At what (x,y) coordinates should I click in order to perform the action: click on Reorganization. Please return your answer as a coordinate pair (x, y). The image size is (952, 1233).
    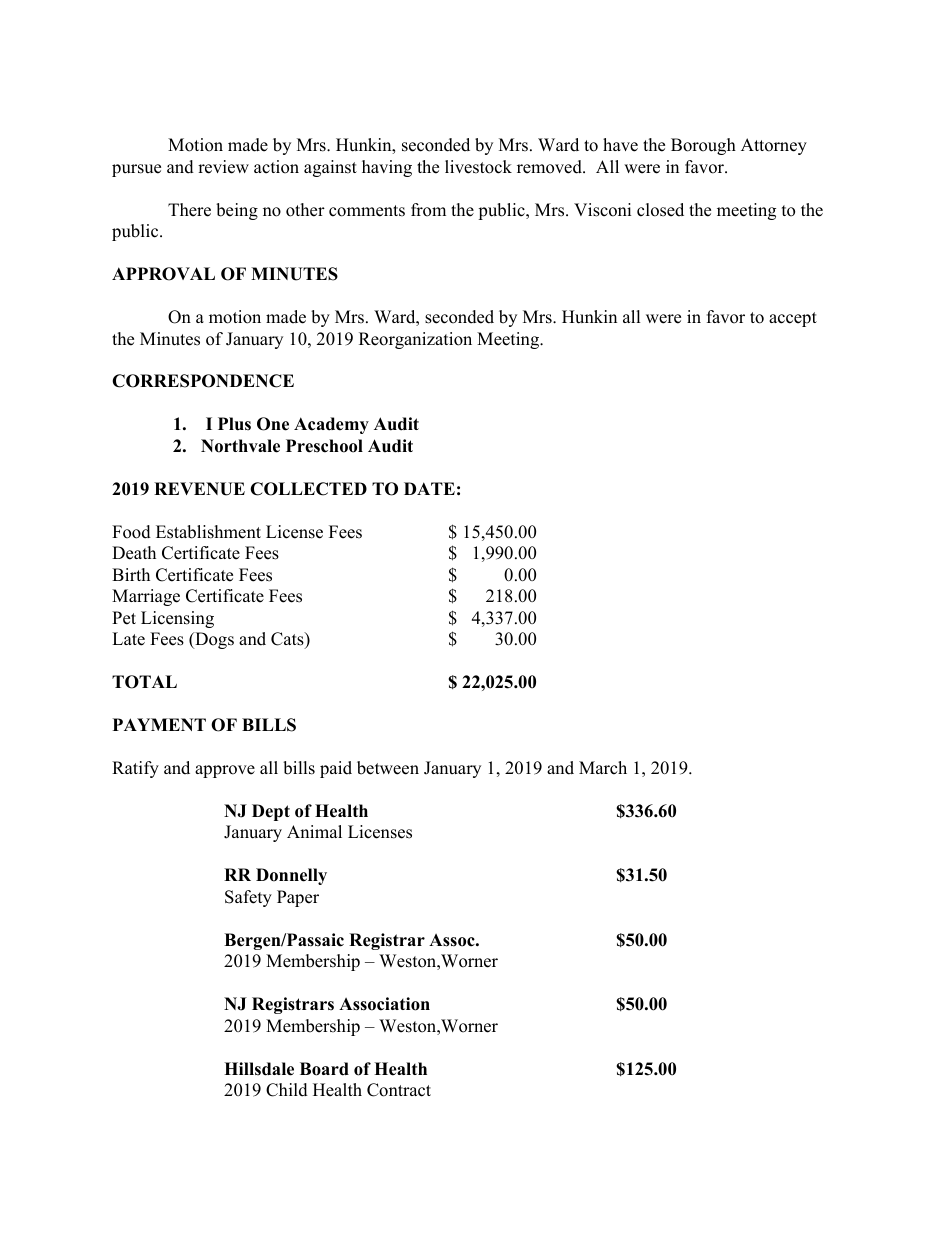
    Looking at the image, I should click on (415, 340).
